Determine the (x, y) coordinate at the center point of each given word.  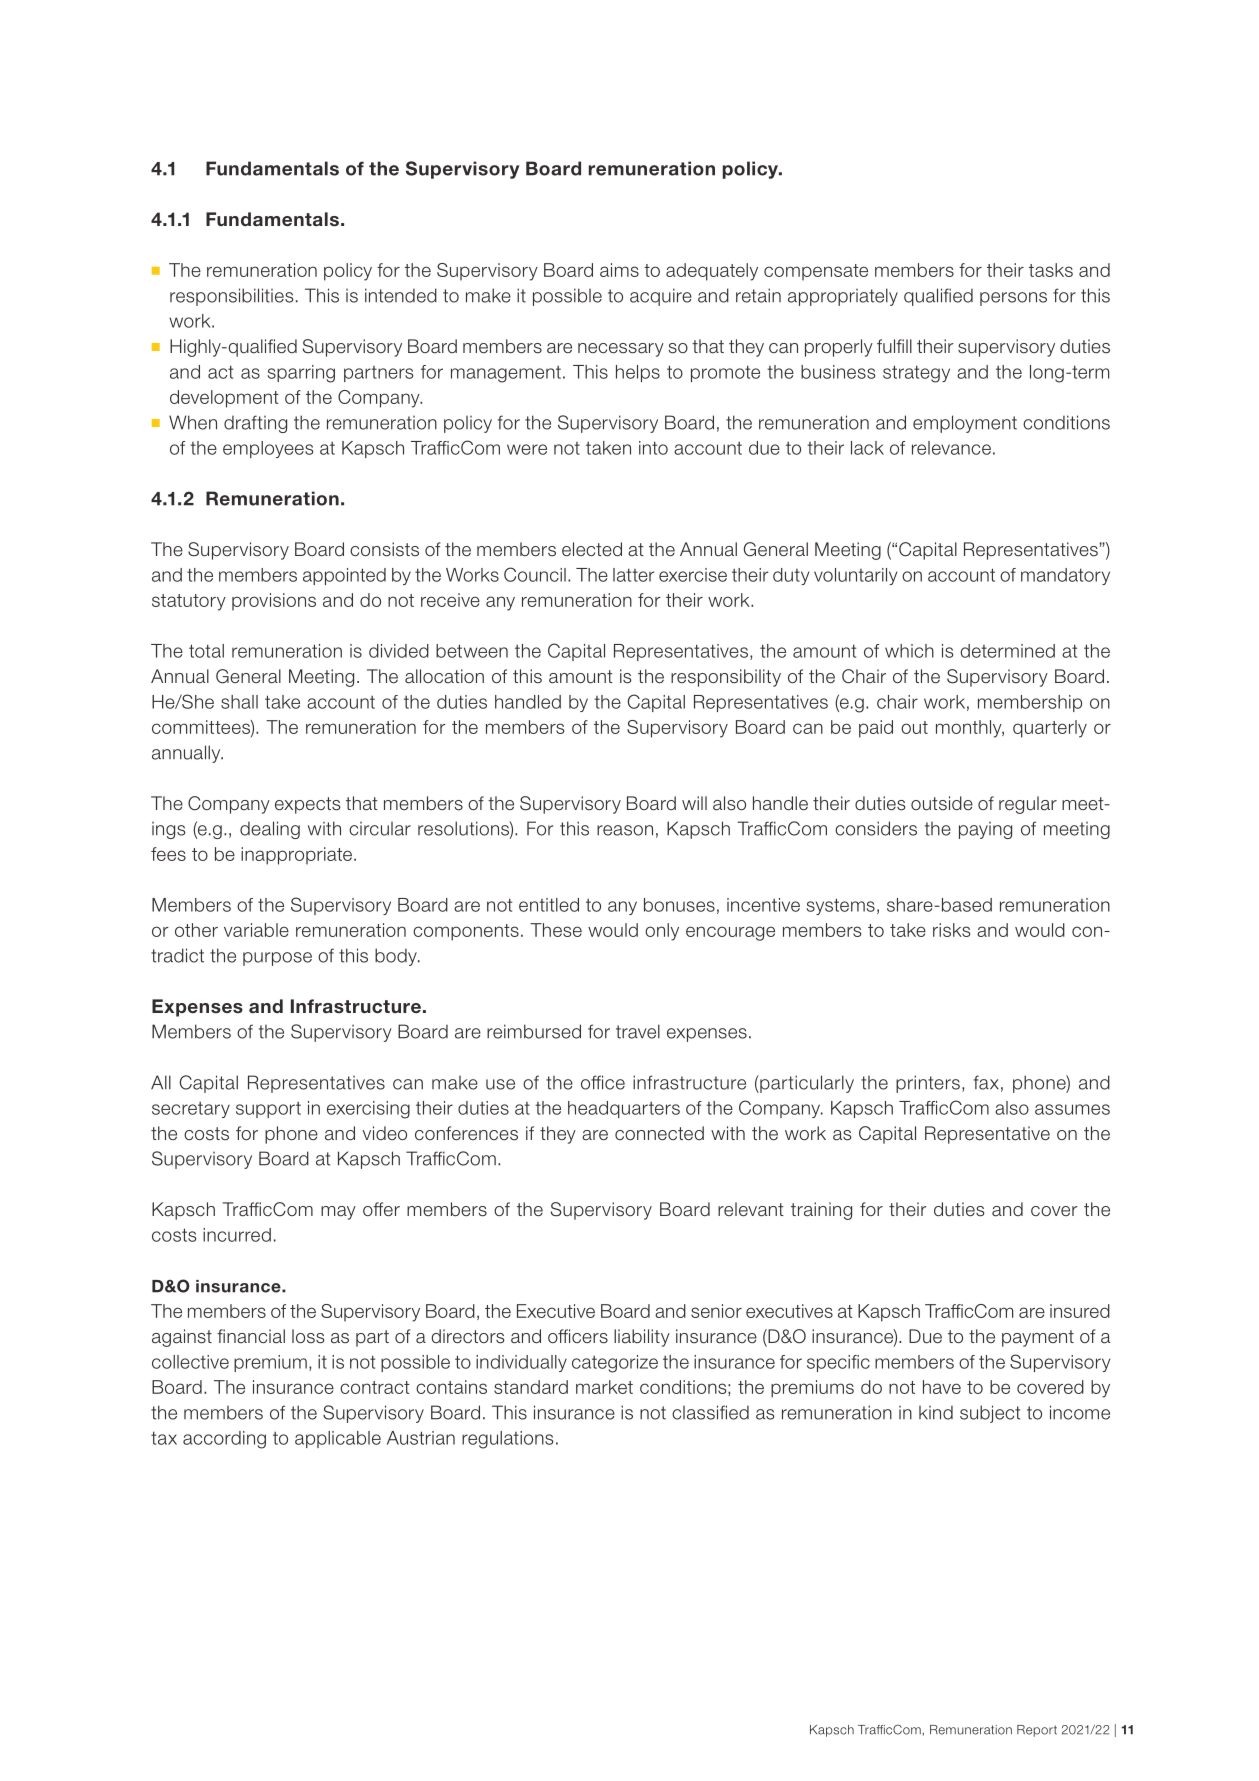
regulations (508, 1440)
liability (642, 1338)
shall (239, 702)
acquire (661, 297)
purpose (277, 959)
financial (251, 1336)
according (224, 1440)
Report (1037, 1731)
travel (638, 1031)
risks (951, 930)
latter (633, 575)
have (942, 1387)
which (909, 651)
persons (1013, 299)
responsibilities (232, 297)
